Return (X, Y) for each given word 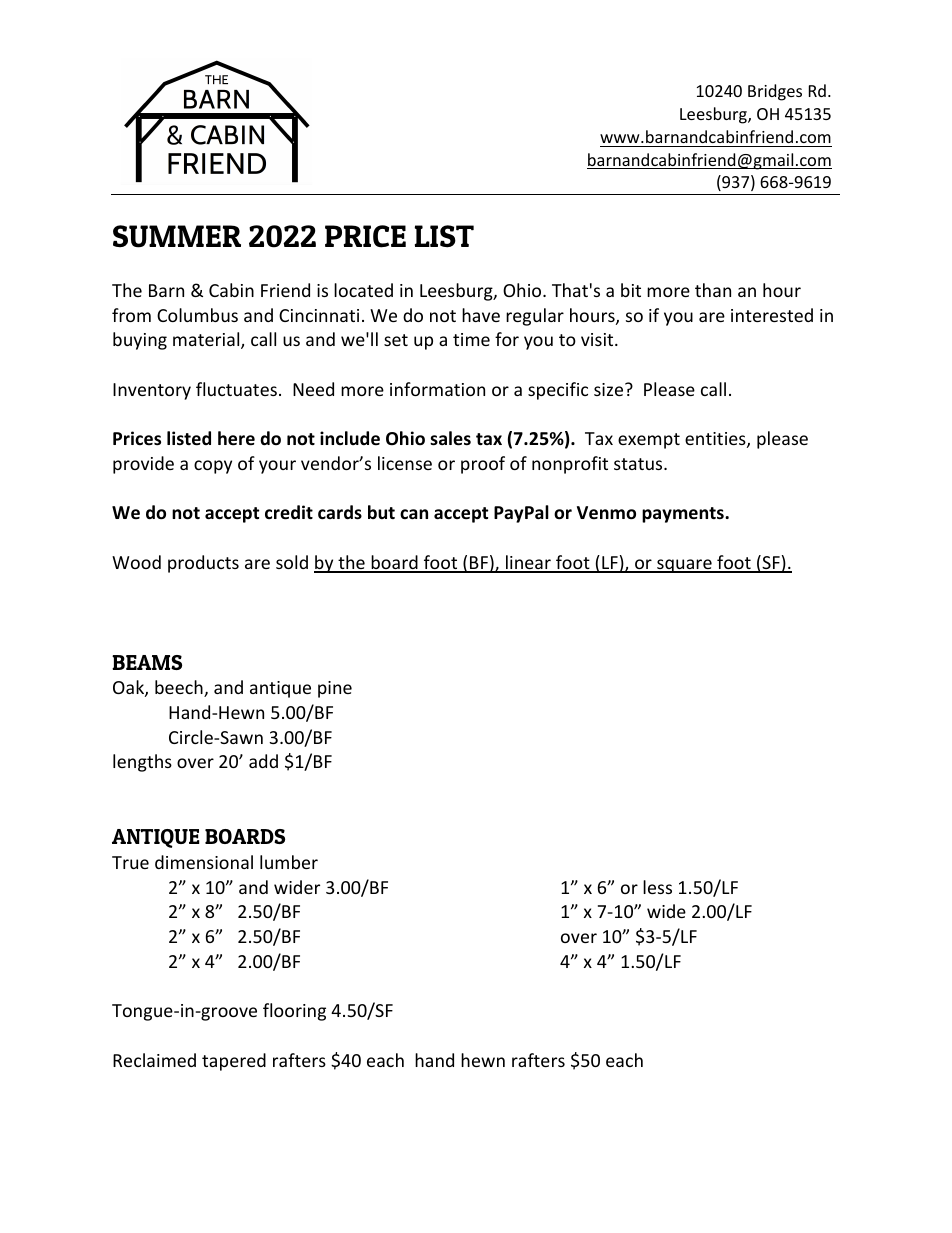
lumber (289, 862)
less (657, 887)
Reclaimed (154, 1060)
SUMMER (177, 236)
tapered (234, 1062)
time (471, 339)
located (363, 290)
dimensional (204, 862)
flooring (294, 1012)
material (207, 340)
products (203, 564)
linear (528, 563)
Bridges (775, 92)
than (713, 290)
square (684, 566)
